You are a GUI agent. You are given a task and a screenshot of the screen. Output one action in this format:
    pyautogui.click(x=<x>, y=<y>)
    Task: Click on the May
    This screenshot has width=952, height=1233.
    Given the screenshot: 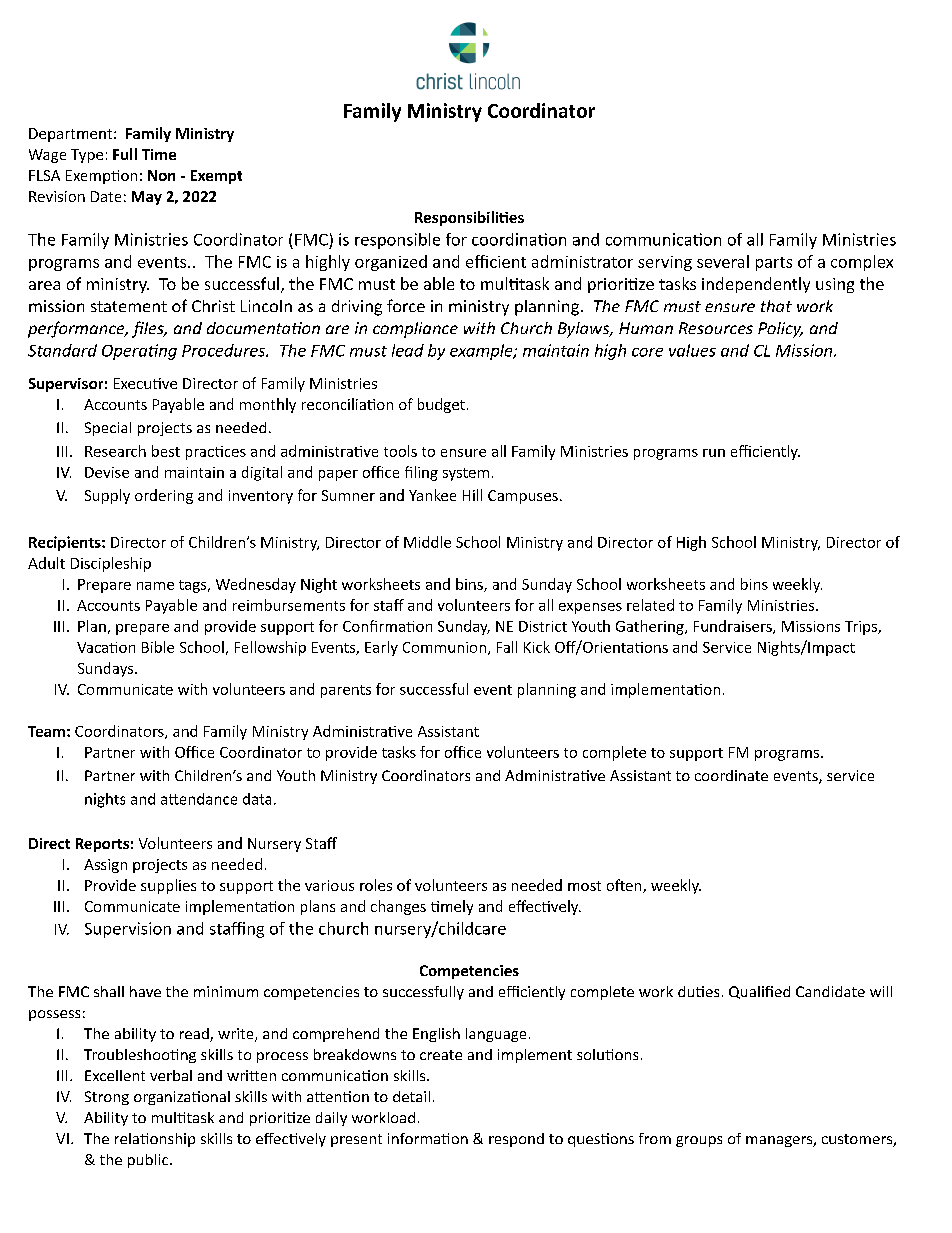 What is the action you would take?
    pyautogui.click(x=147, y=198)
